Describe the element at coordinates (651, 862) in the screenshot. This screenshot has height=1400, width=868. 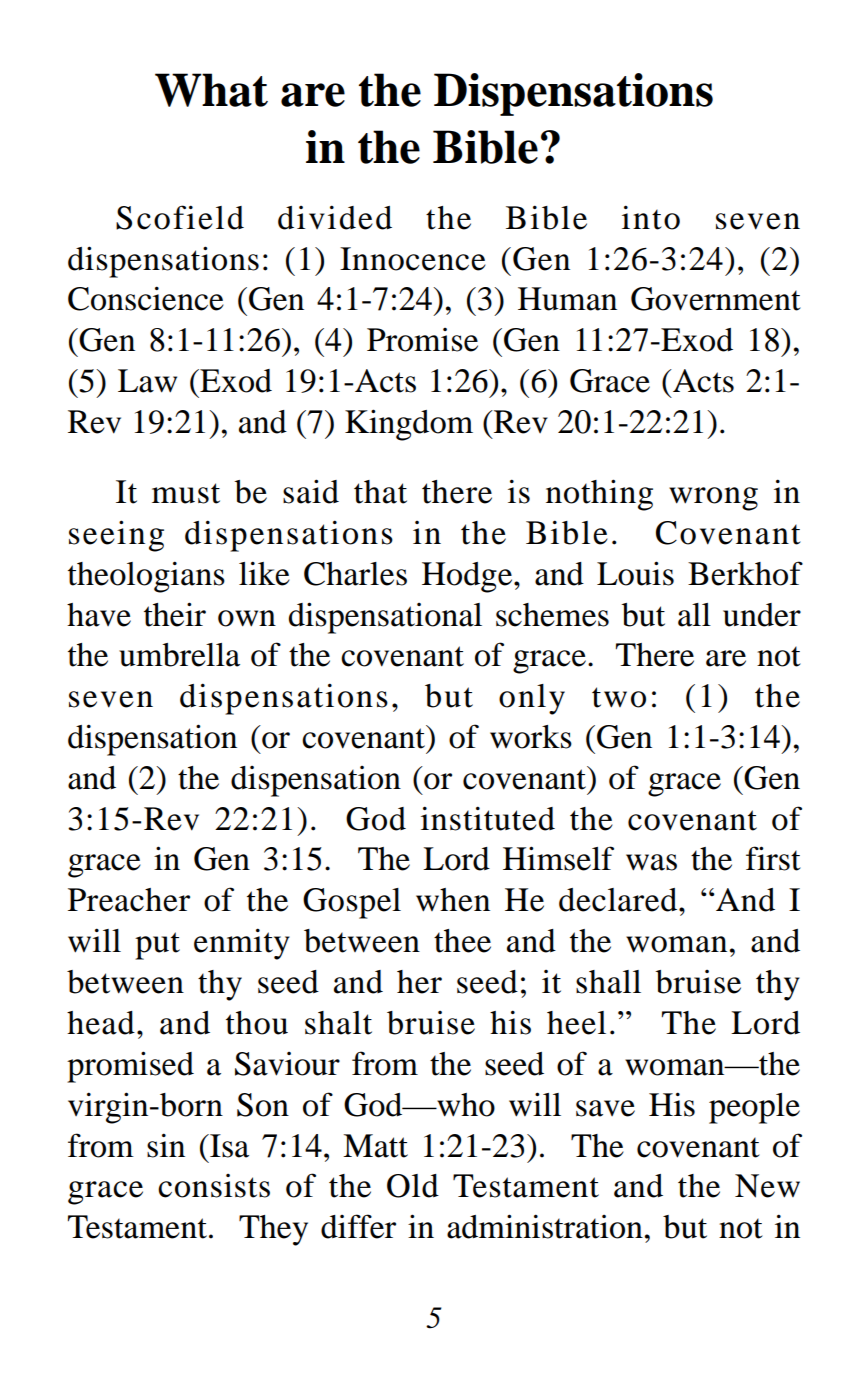
I see `was` at that location.
